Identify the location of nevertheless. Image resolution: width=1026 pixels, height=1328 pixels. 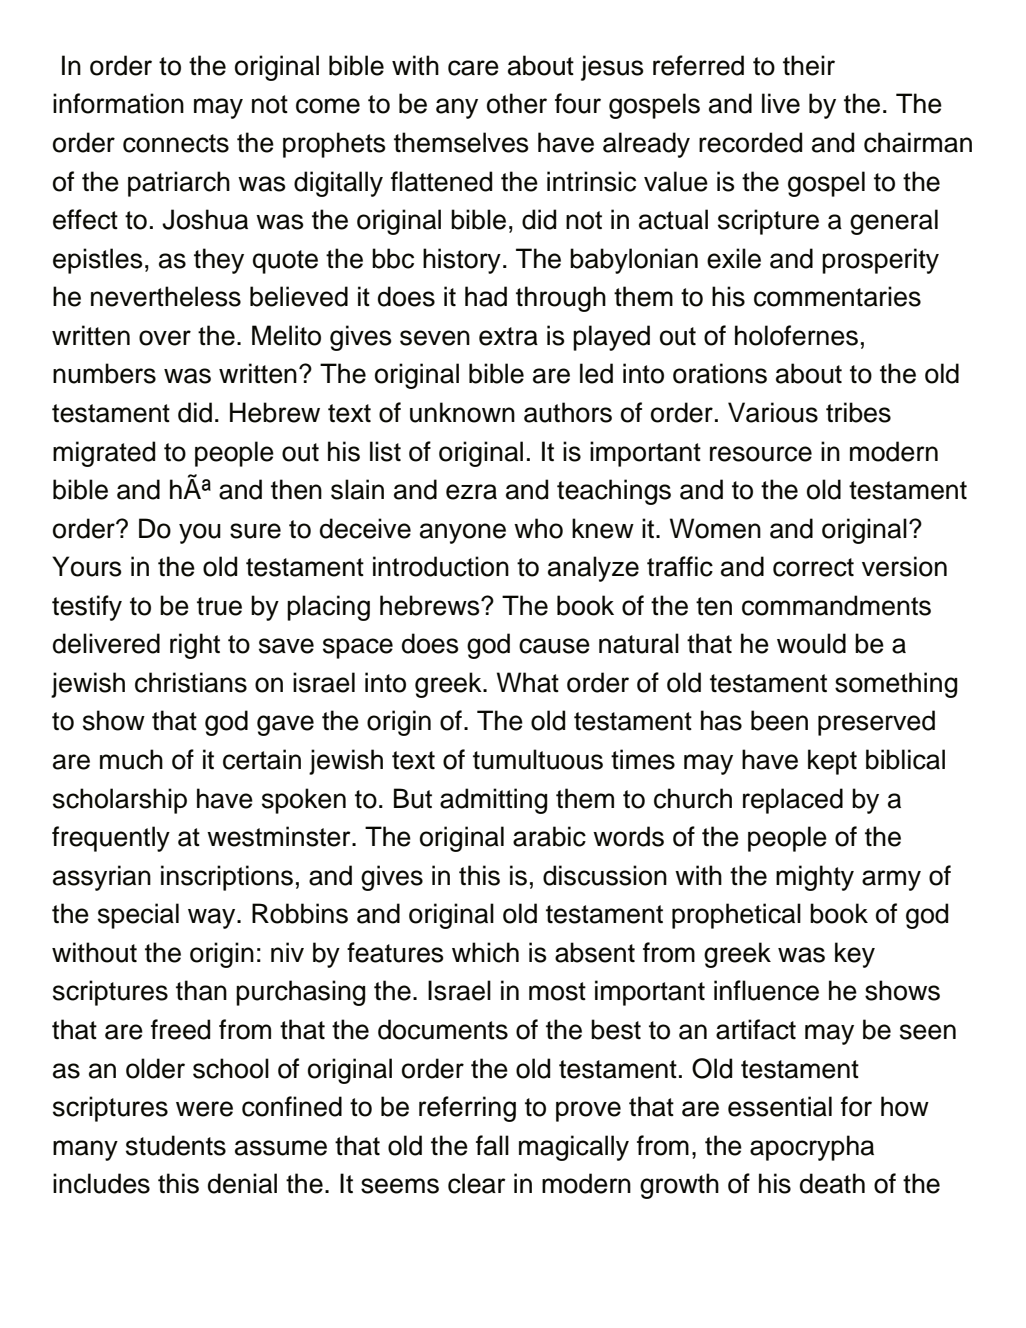
(166, 296).
